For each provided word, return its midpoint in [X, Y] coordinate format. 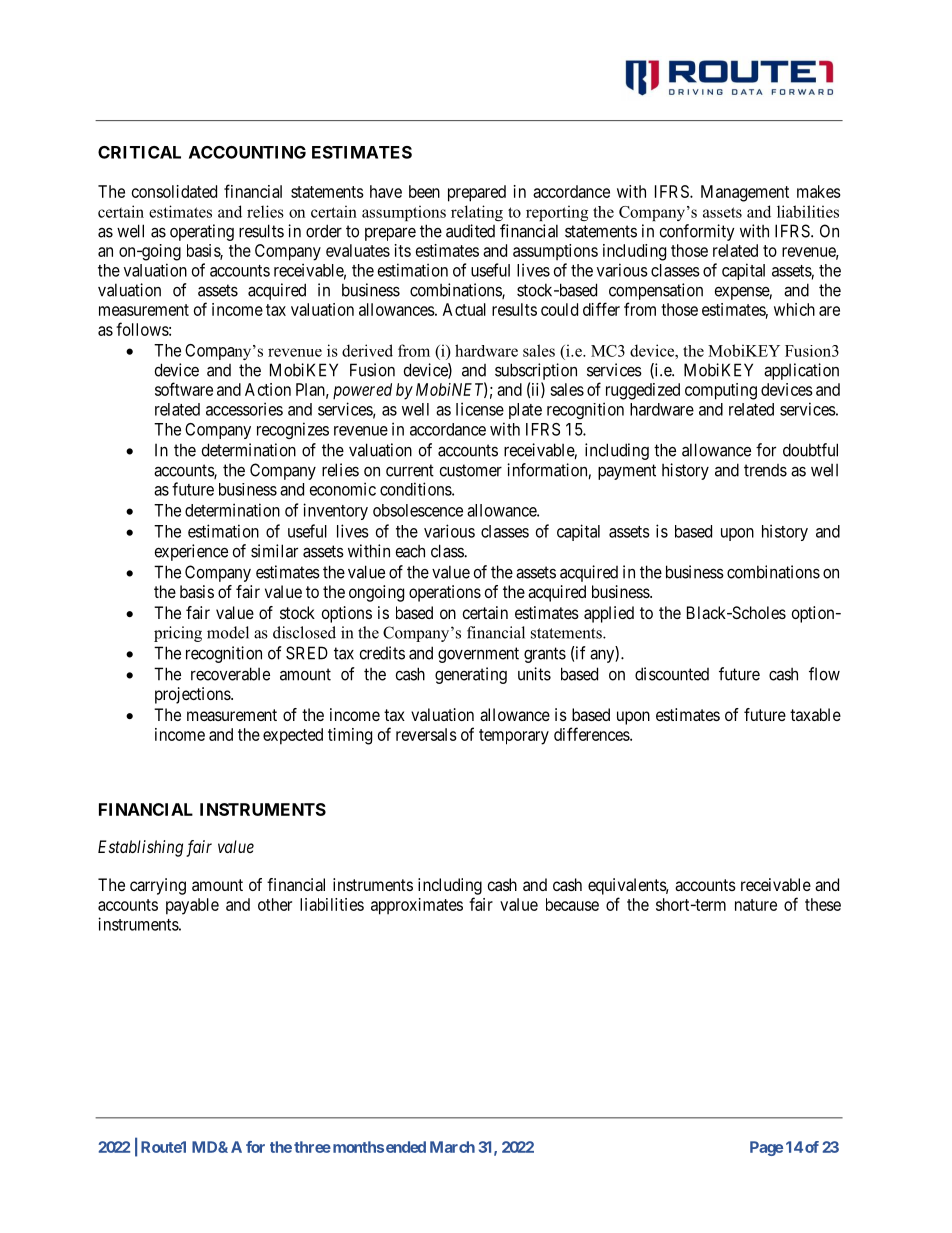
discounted [672, 674]
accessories [244, 409]
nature [756, 905]
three [312, 1147]
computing [721, 391]
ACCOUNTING [247, 152]
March [452, 1147]
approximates [417, 906]
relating [477, 213]
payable [192, 906]
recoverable [230, 674]
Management [745, 193]
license [480, 409]
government [478, 655]
